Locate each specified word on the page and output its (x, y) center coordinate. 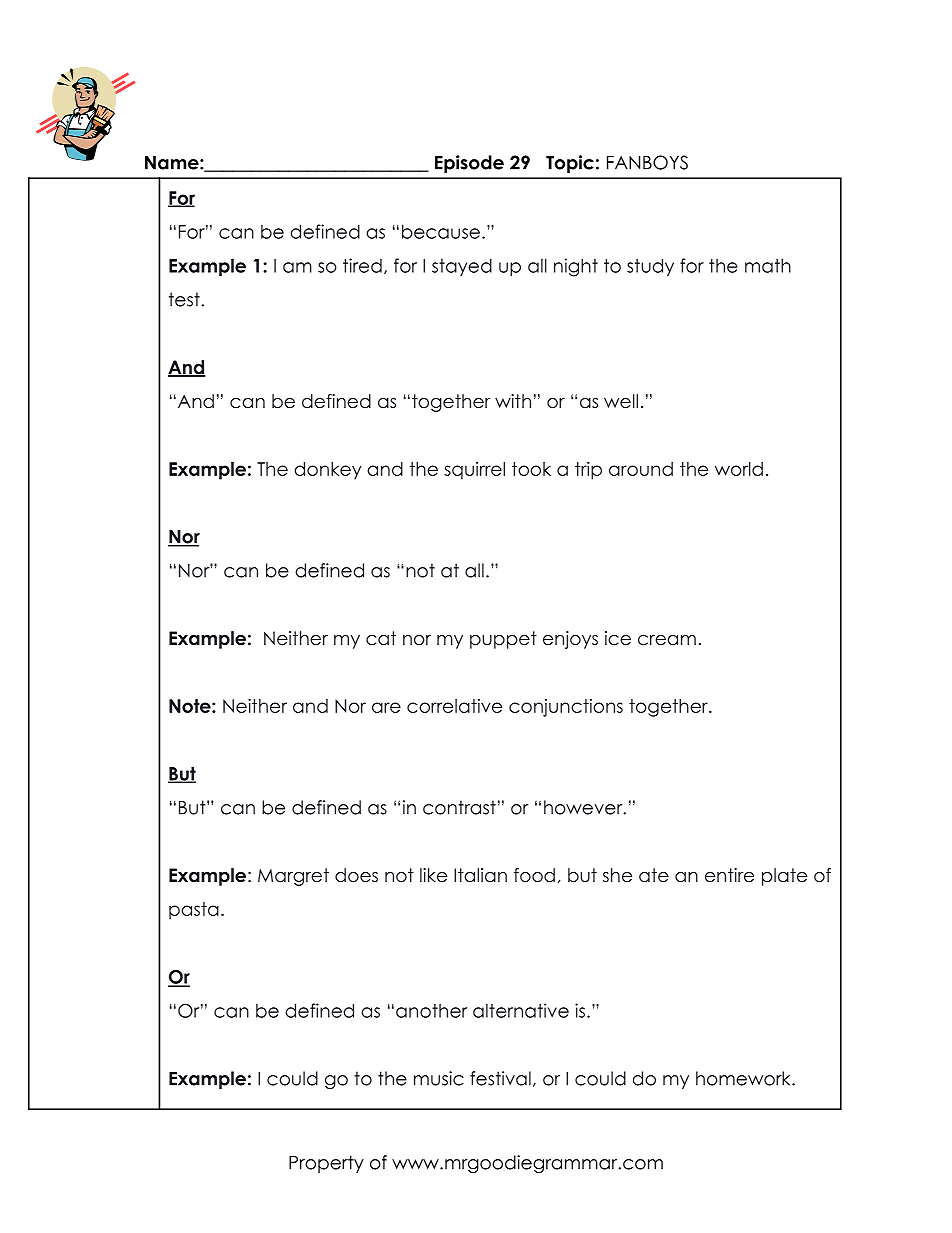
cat (381, 638)
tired (362, 265)
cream (667, 640)
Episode (469, 164)
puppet (503, 640)
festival (500, 1078)
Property (326, 1164)
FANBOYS (647, 162)
